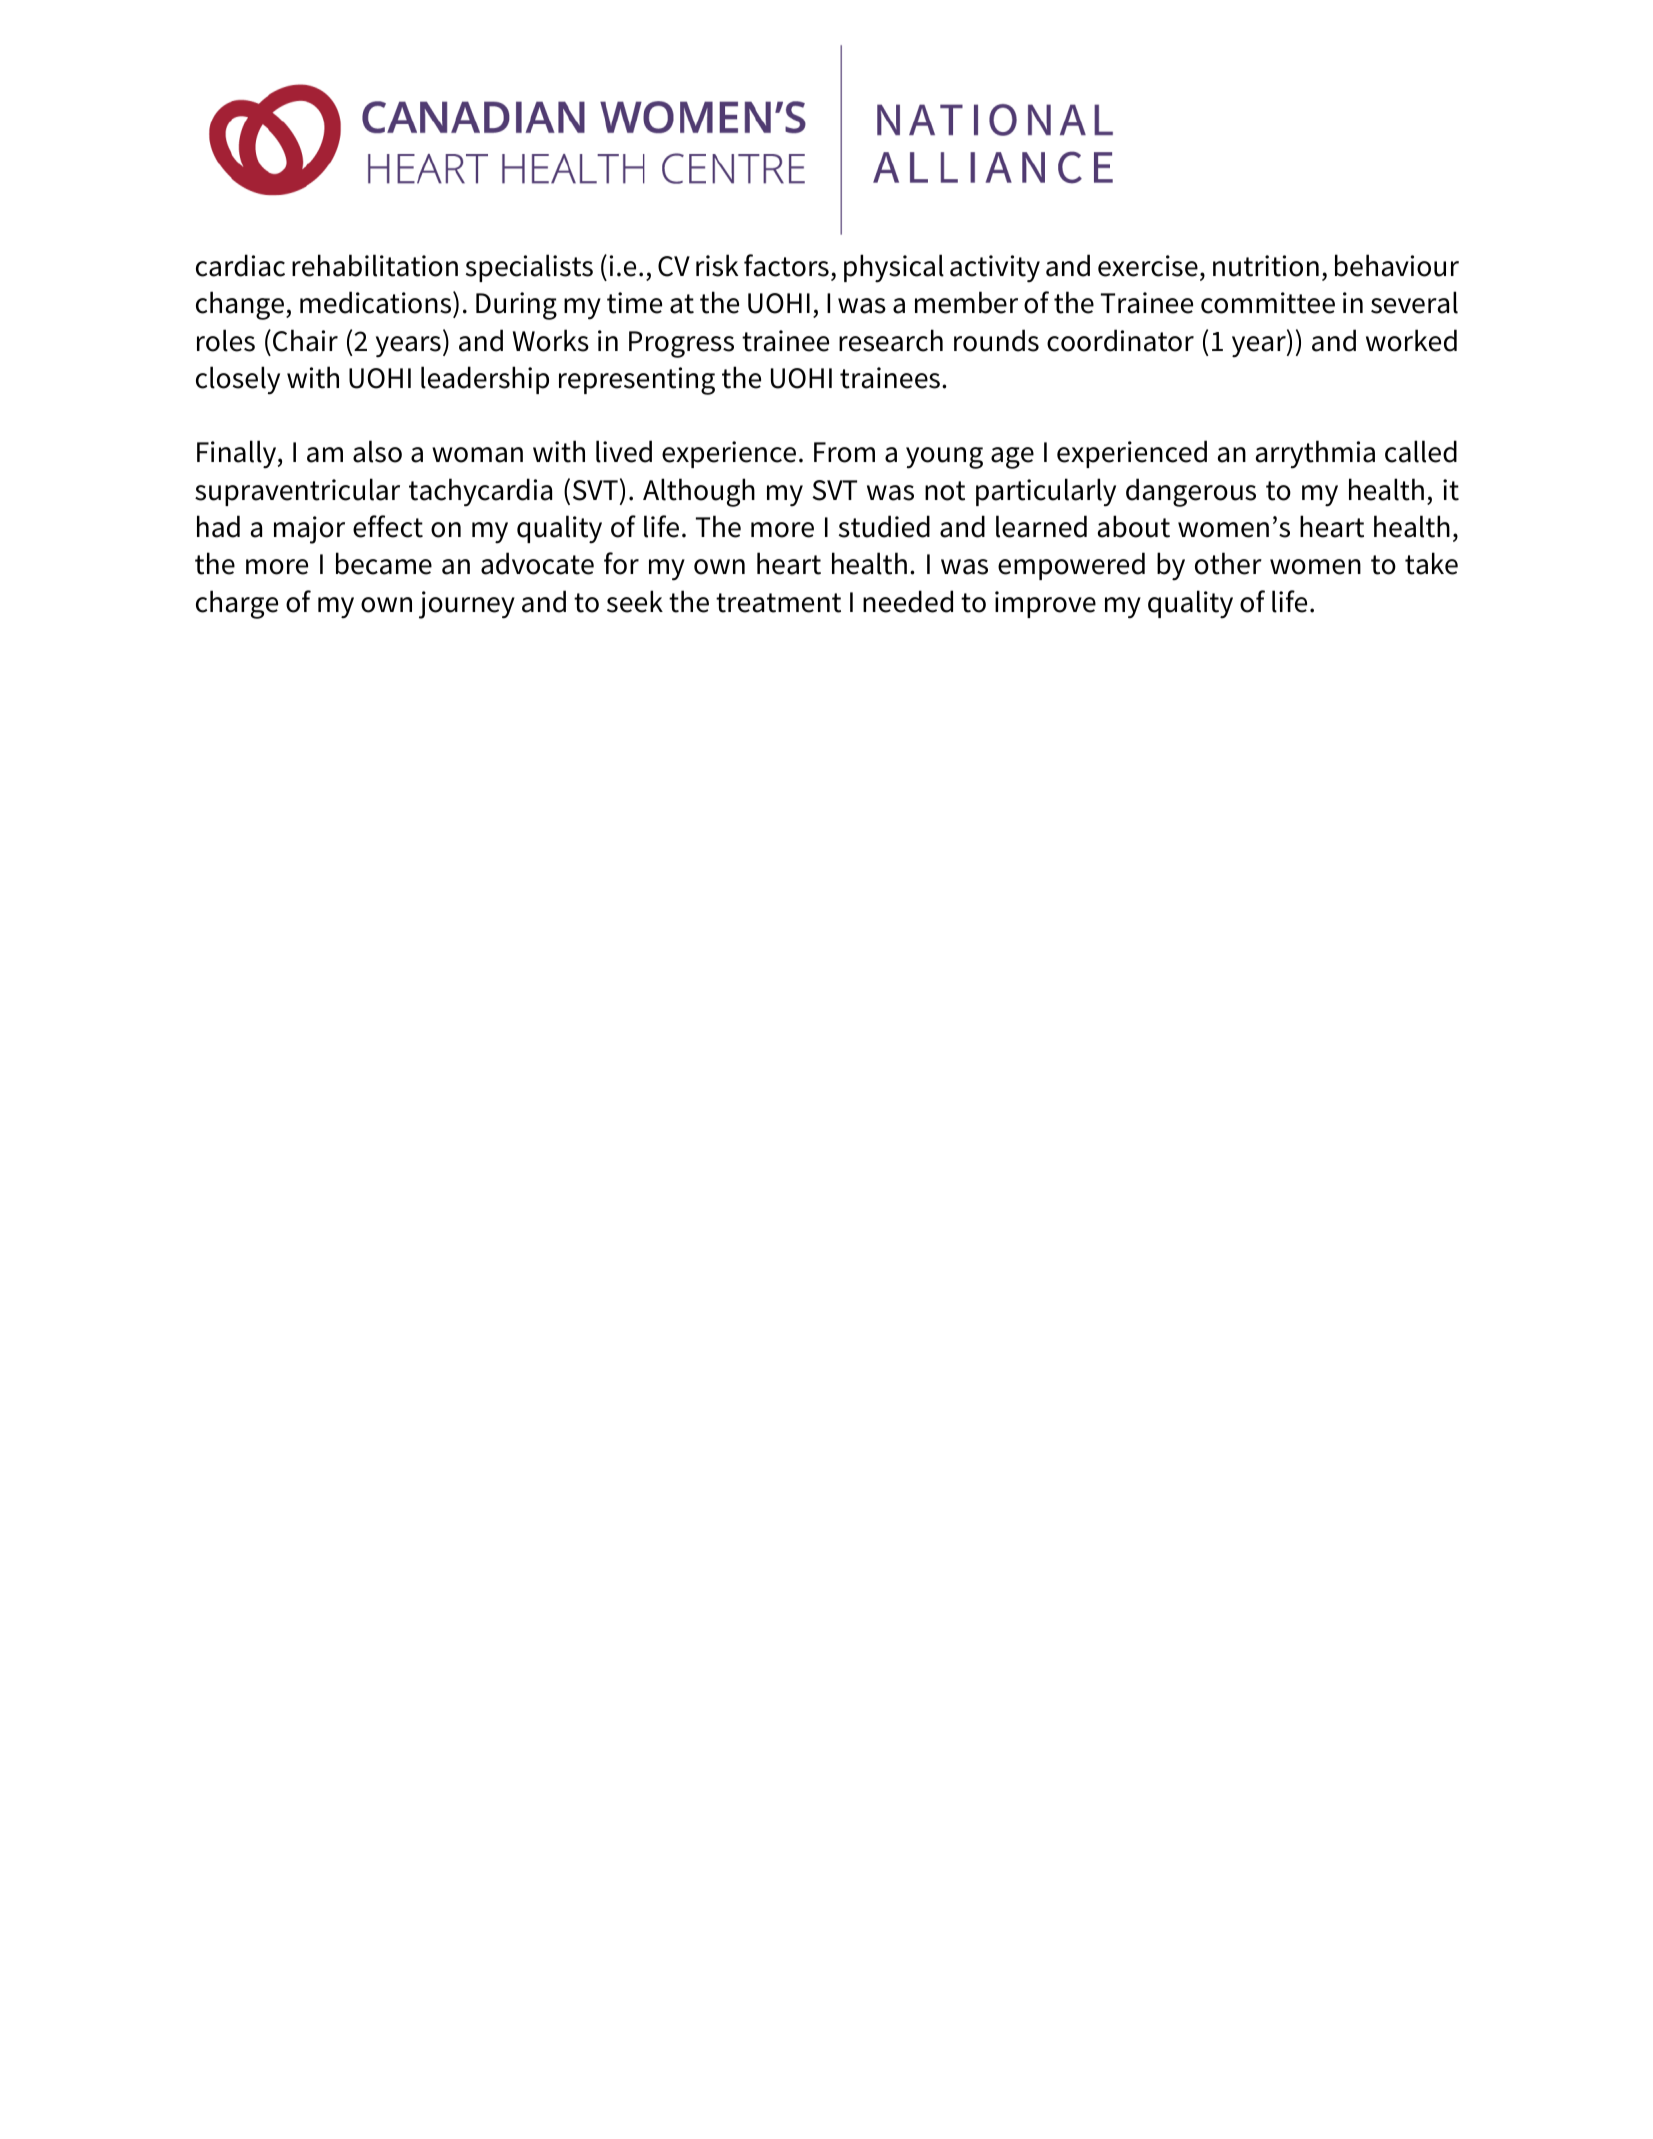  I want to click on journey, so click(467, 605).
